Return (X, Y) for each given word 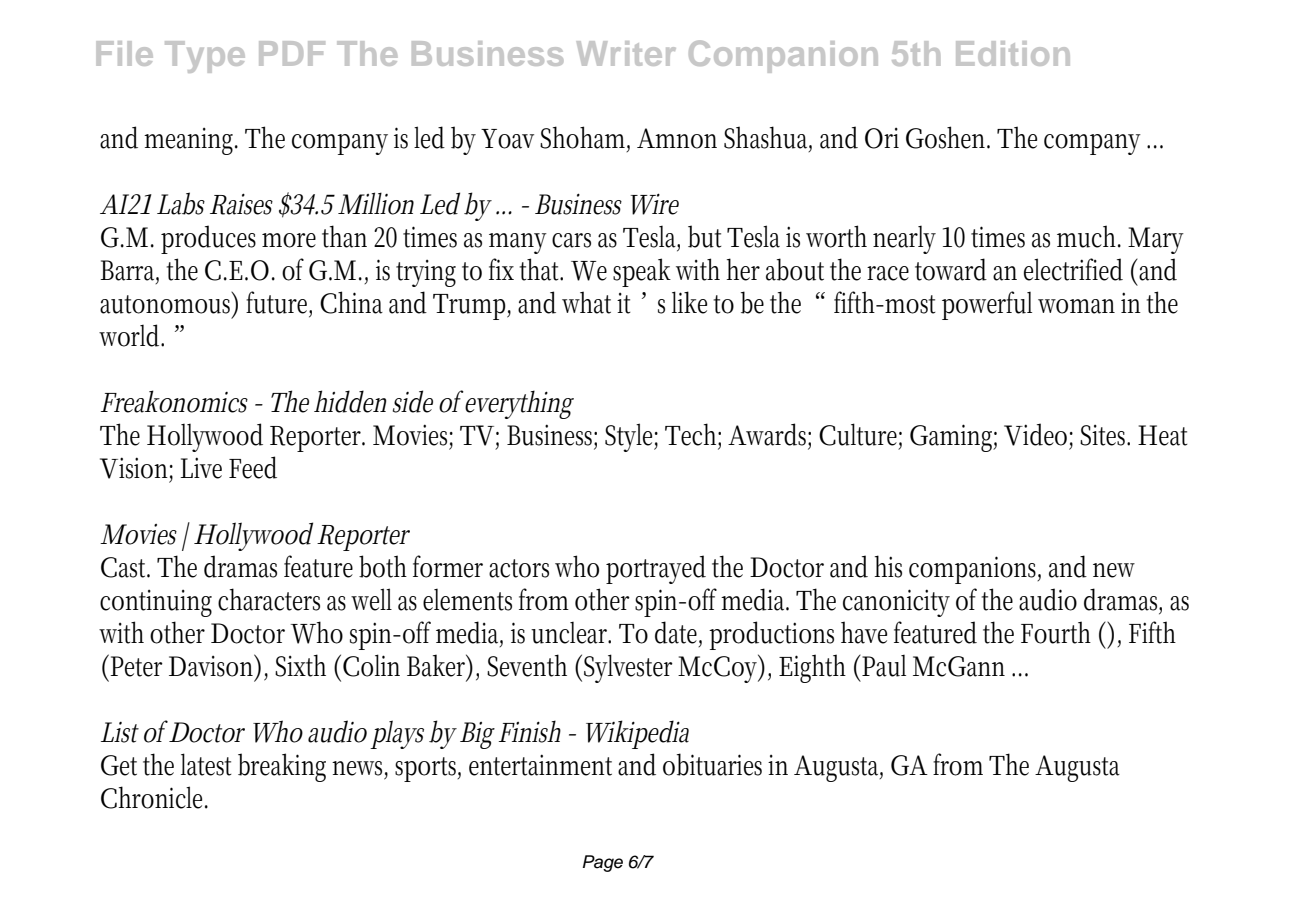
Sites (1105, 435)
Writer (626, 53)
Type (205, 57)
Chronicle (154, 797)
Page (603, 863)
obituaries (712, 764)
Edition (1013, 53)
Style (631, 437)
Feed (253, 467)
